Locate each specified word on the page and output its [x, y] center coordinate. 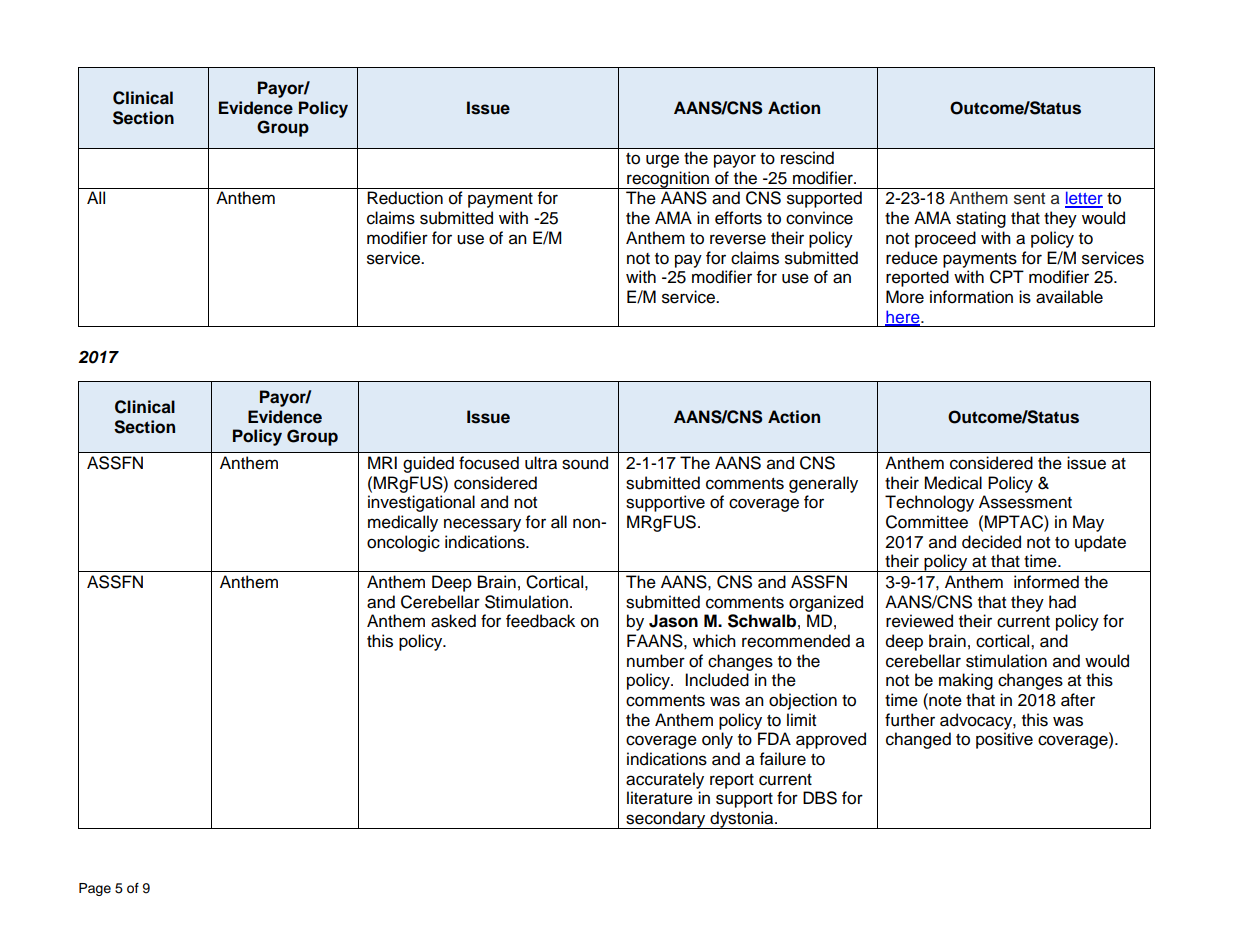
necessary [482, 525]
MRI [382, 462]
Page [95, 889]
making [966, 681]
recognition [668, 180]
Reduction [405, 198]
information [971, 297]
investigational [421, 503]
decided [991, 542]
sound [585, 463]
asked [453, 621]
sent [1029, 199]
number [656, 661]
